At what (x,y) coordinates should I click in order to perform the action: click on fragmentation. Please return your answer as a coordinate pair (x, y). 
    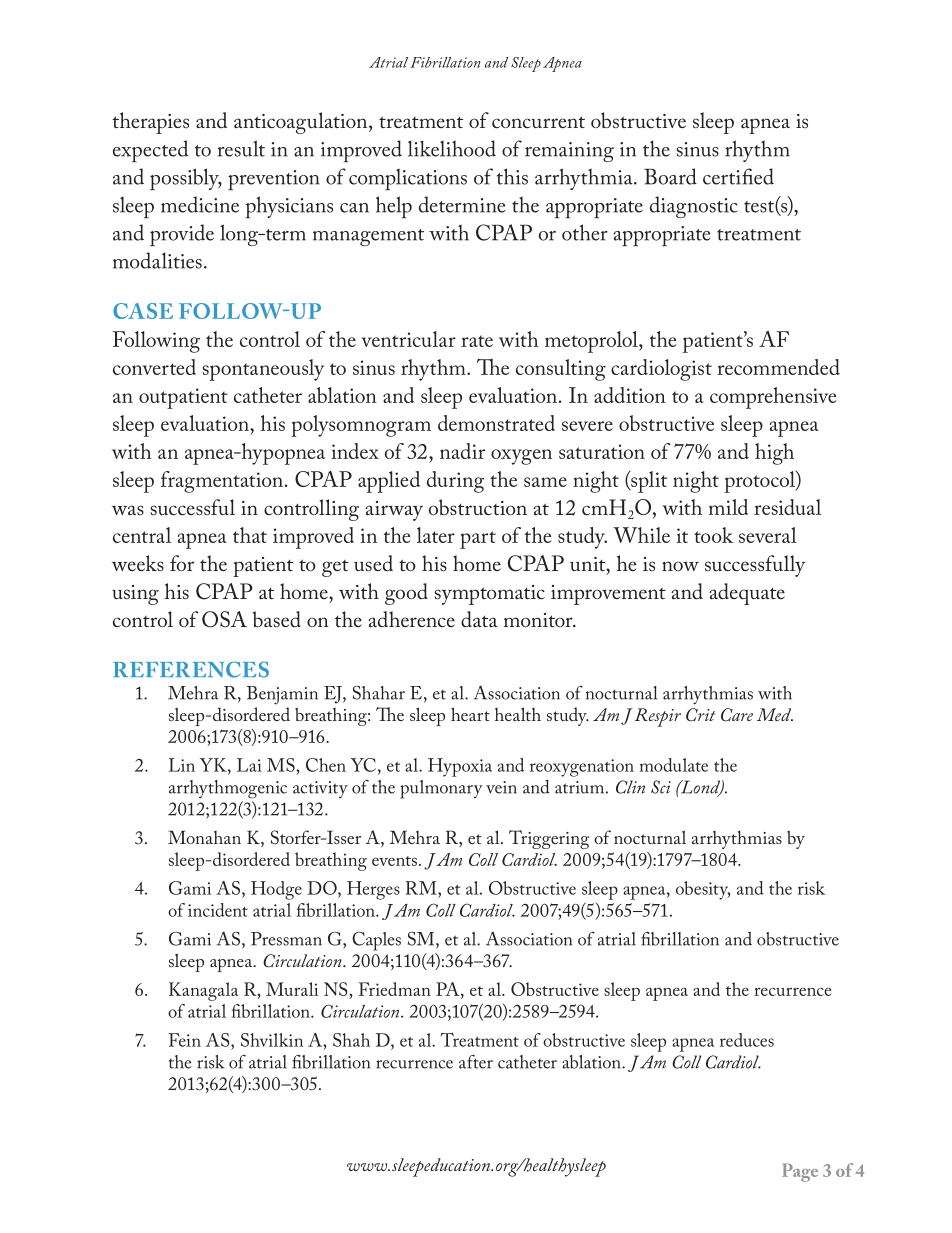
    Looking at the image, I should click on (222, 482).
